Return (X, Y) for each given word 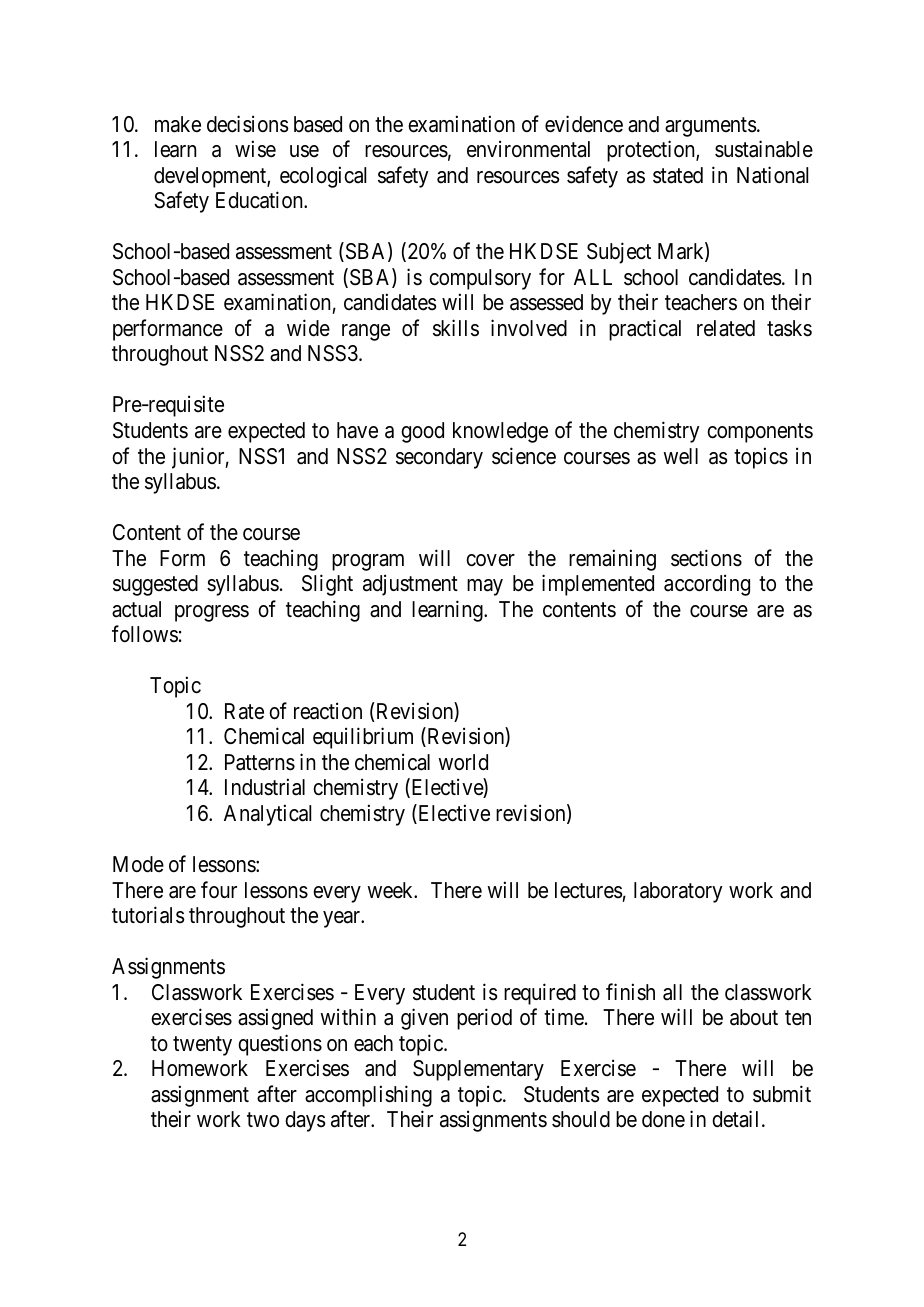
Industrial (265, 787)
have (357, 430)
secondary (439, 458)
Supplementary (478, 1070)
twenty (202, 1046)
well (680, 456)
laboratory (678, 892)
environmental (528, 149)
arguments (711, 127)
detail (737, 1119)
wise (255, 149)
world (463, 762)
